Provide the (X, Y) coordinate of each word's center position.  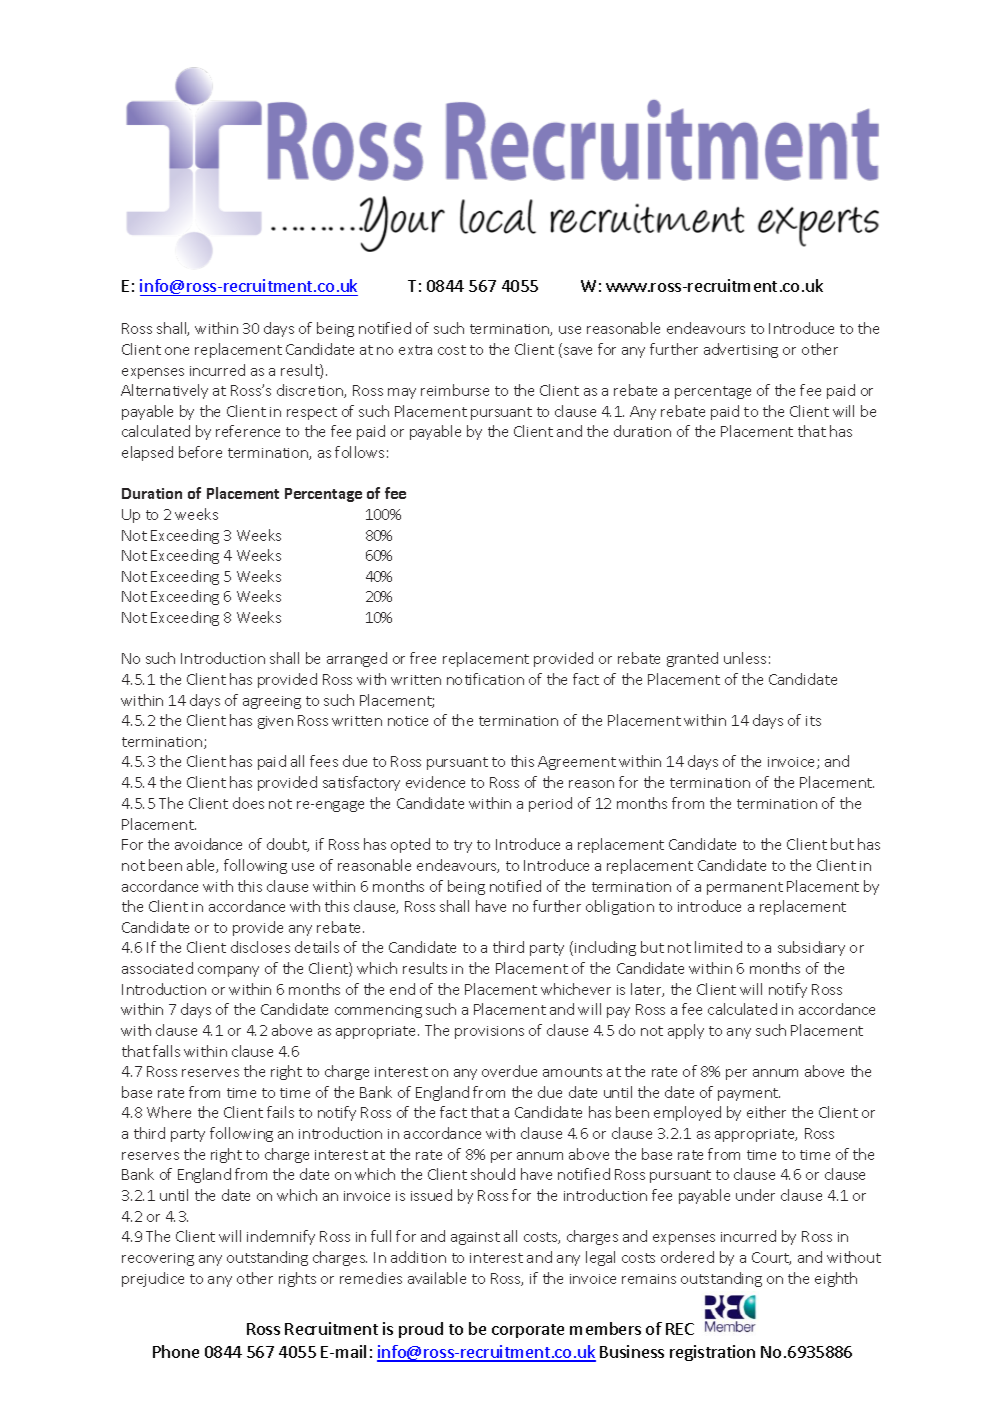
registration (712, 1353)
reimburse (455, 390)
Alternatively (164, 391)
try (463, 846)
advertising (741, 350)
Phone (176, 1351)
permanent (745, 888)
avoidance (208, 844)
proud (421, 1330)
